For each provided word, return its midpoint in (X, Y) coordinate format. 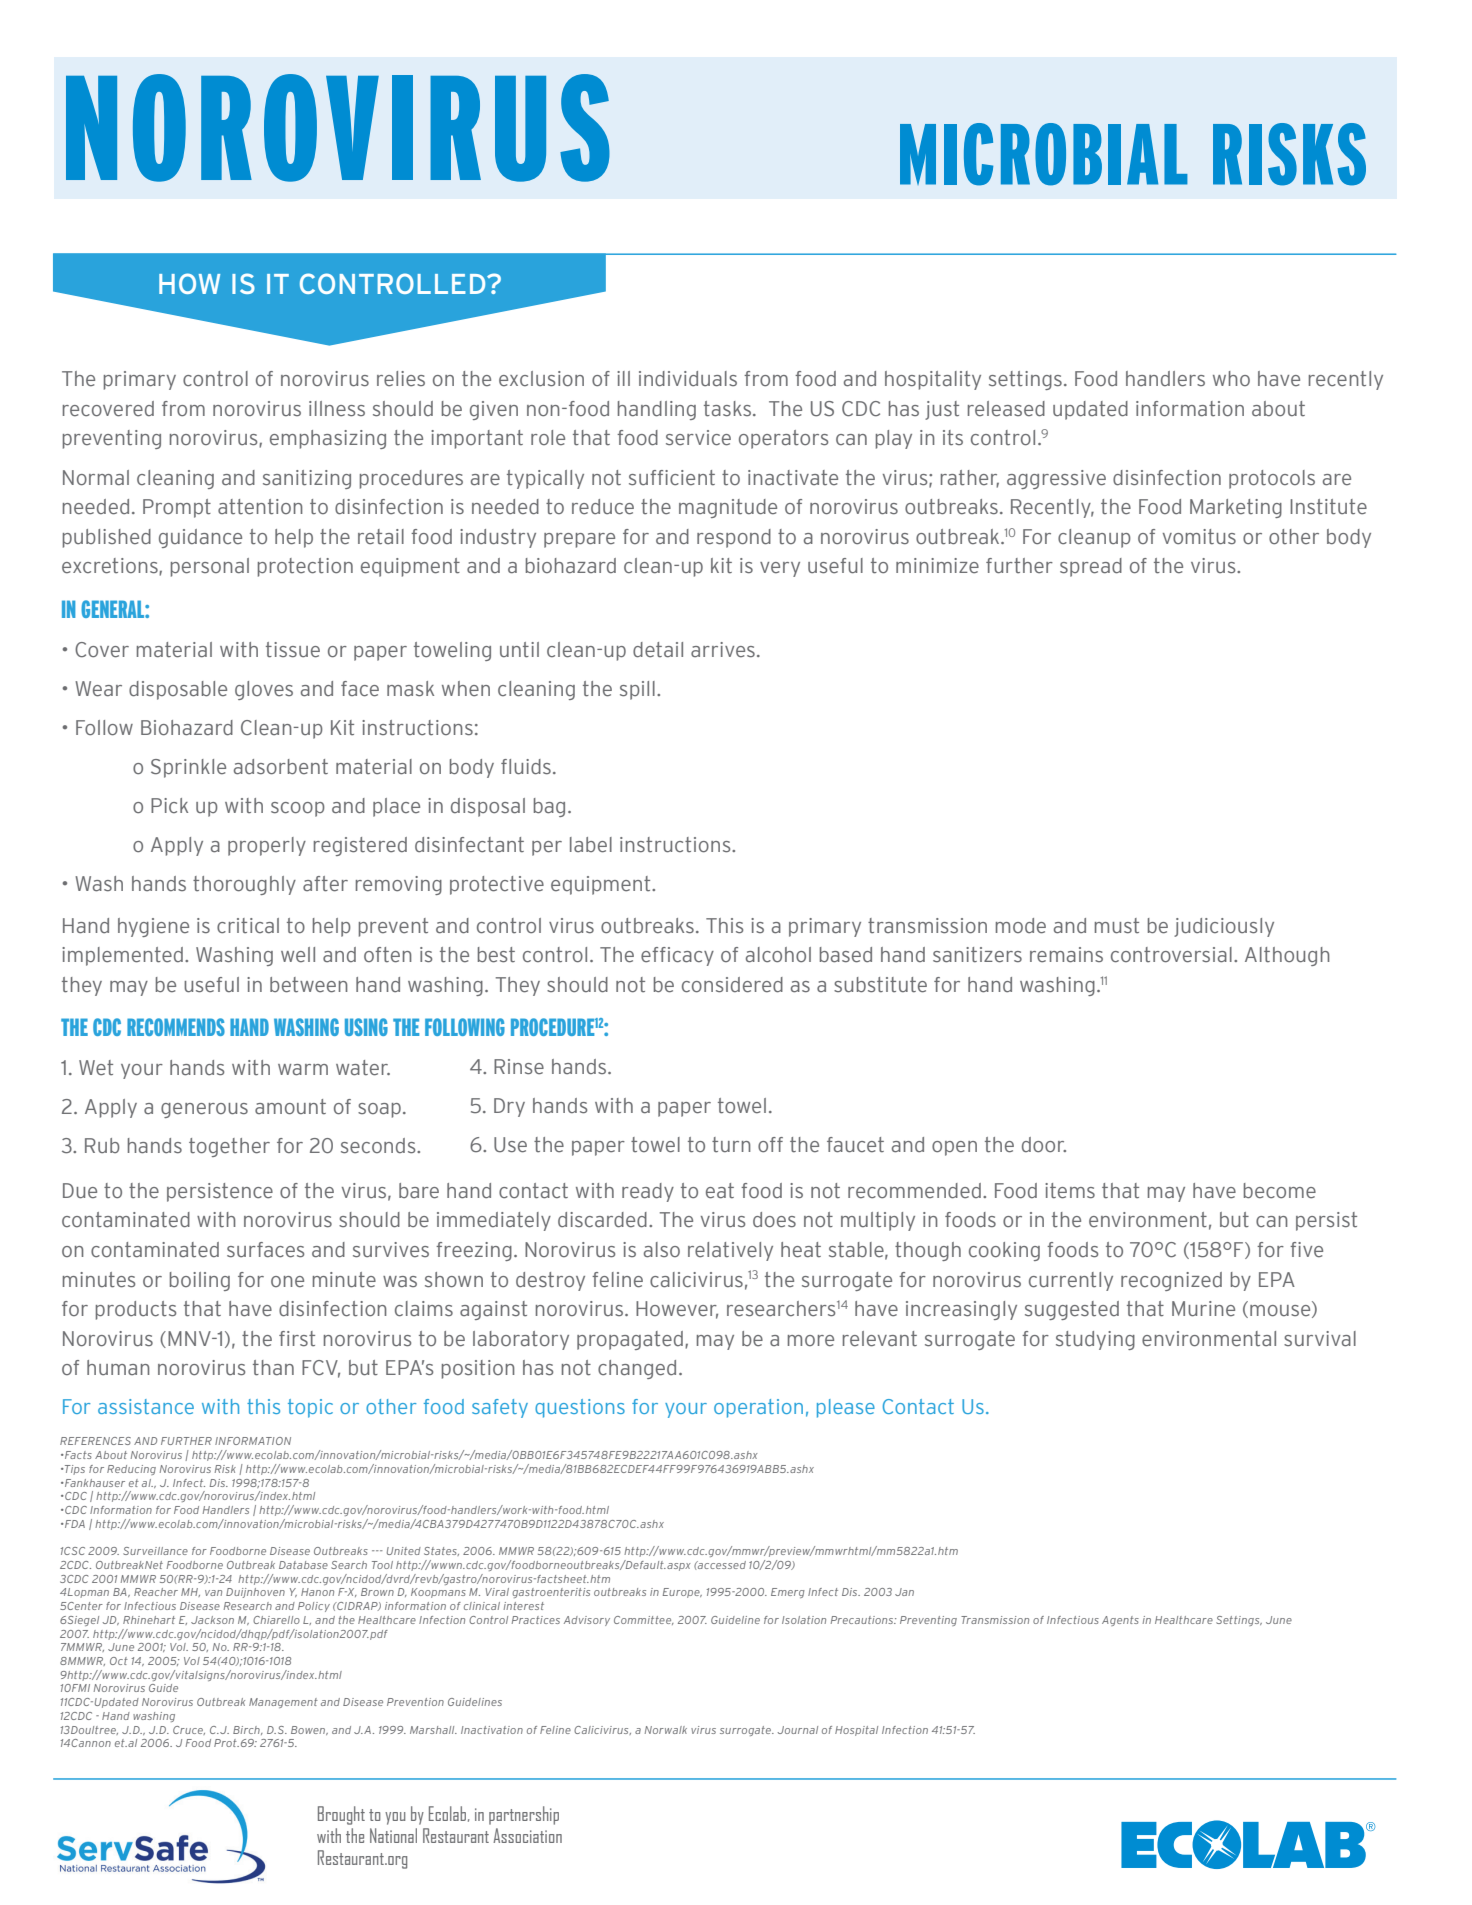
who (1231, 378)
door (1044, 1144)
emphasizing (328, 439)
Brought (341, 1815)
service (698, 438)
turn (731, 1144)
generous (204, 1110)
